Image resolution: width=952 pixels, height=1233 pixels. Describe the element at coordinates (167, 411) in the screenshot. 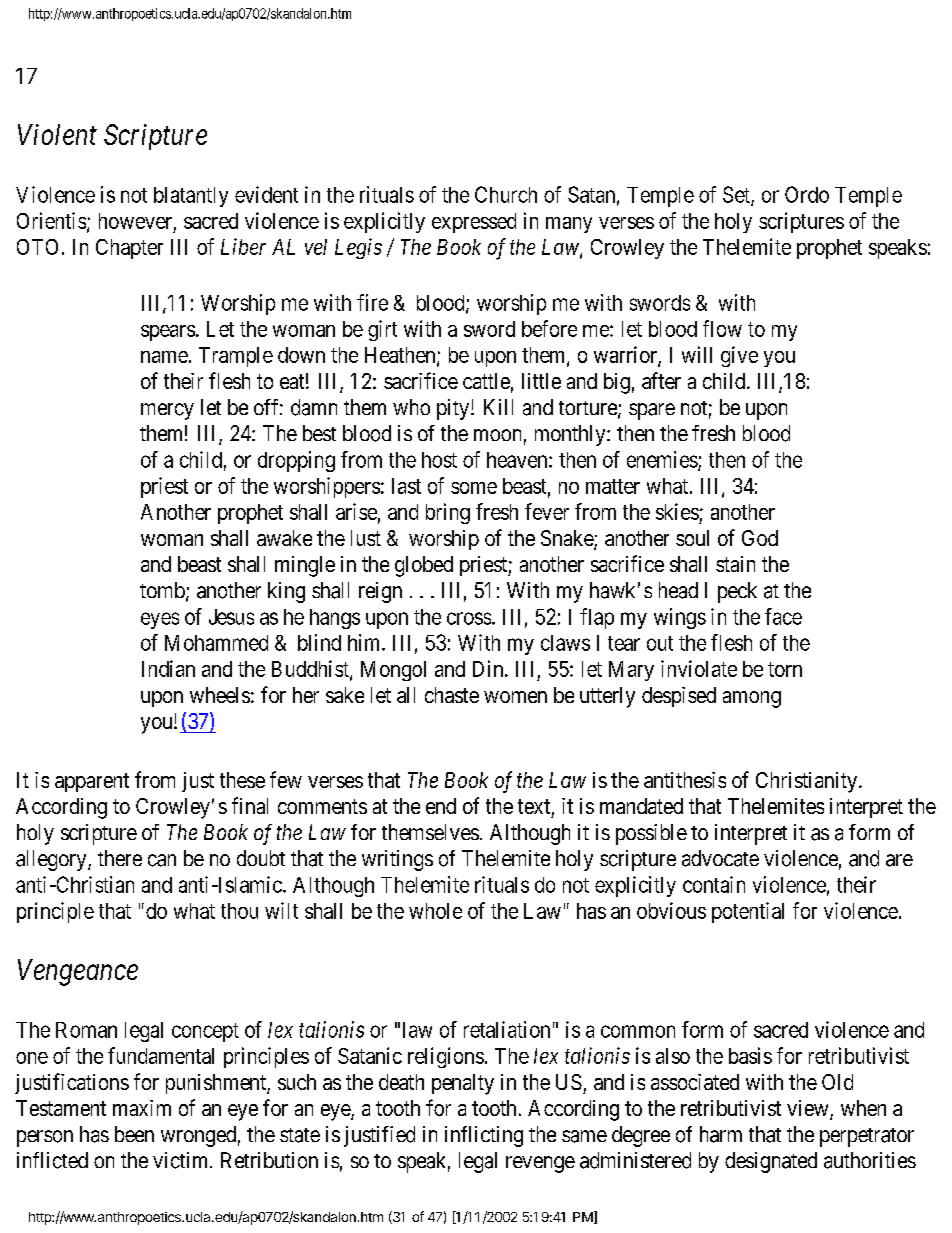

I see `mercy` at that location.
